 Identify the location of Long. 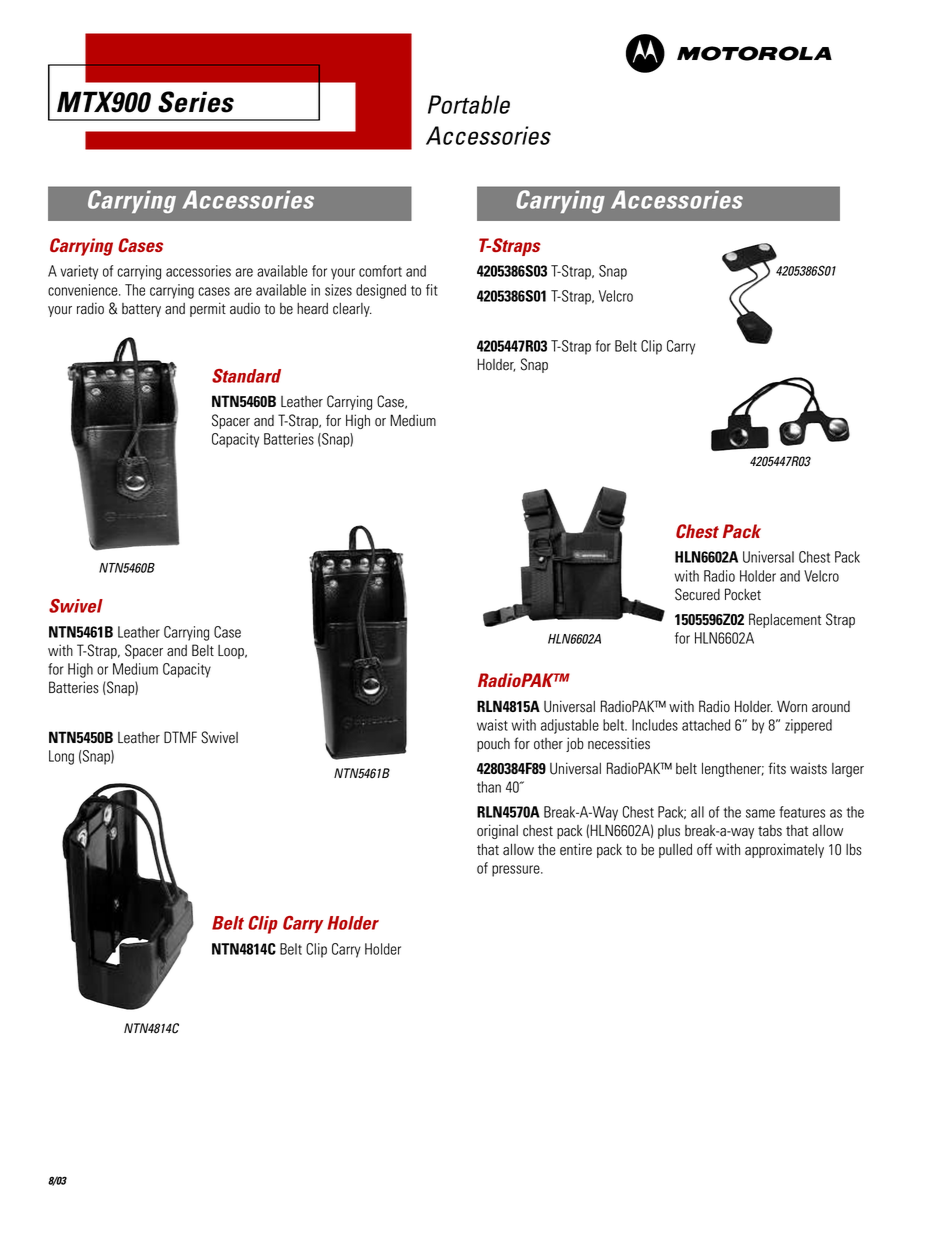
(61, 757).
